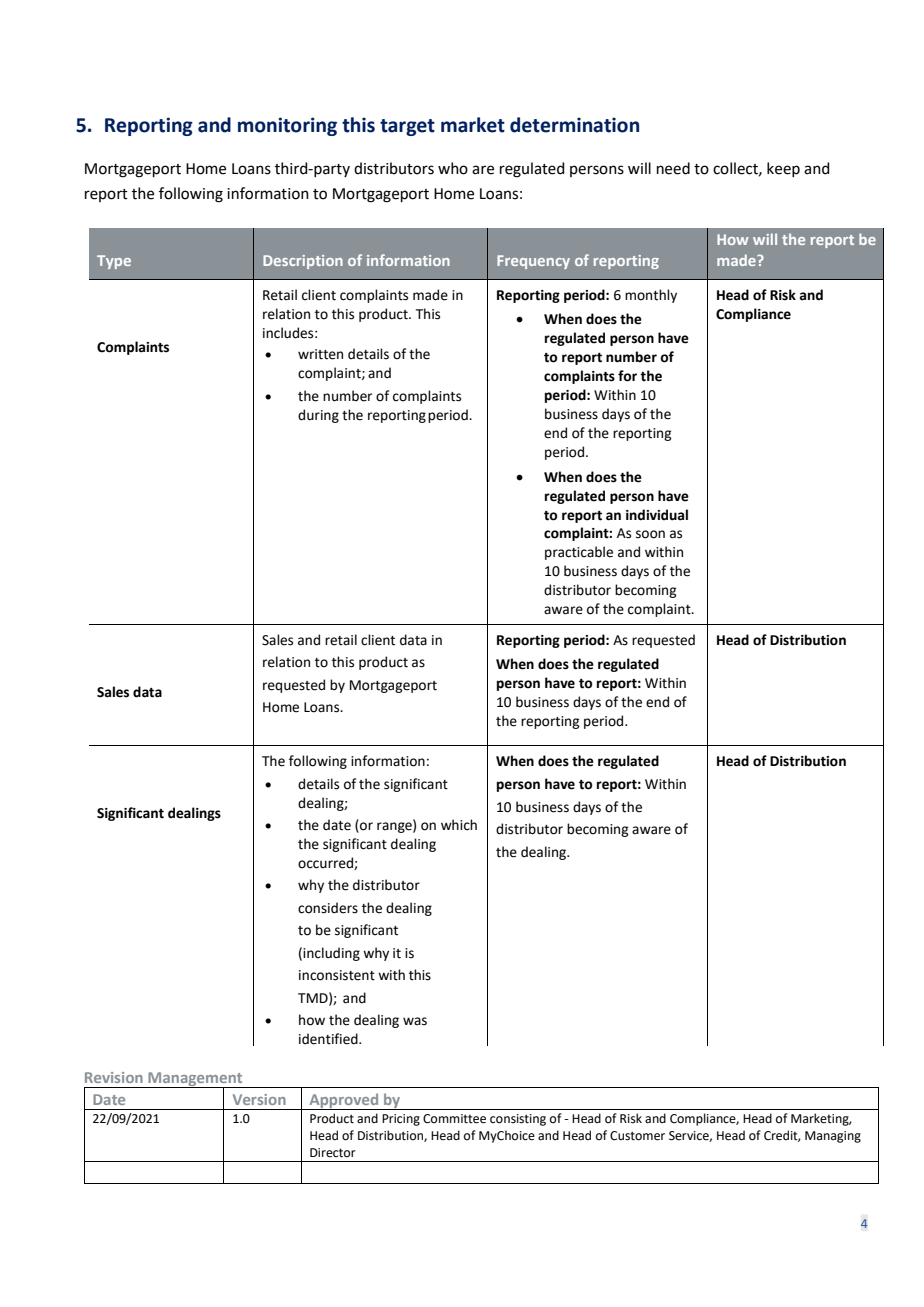 The height and width of the image is (1307, 924). I want to click on who, so click(453, 168).
